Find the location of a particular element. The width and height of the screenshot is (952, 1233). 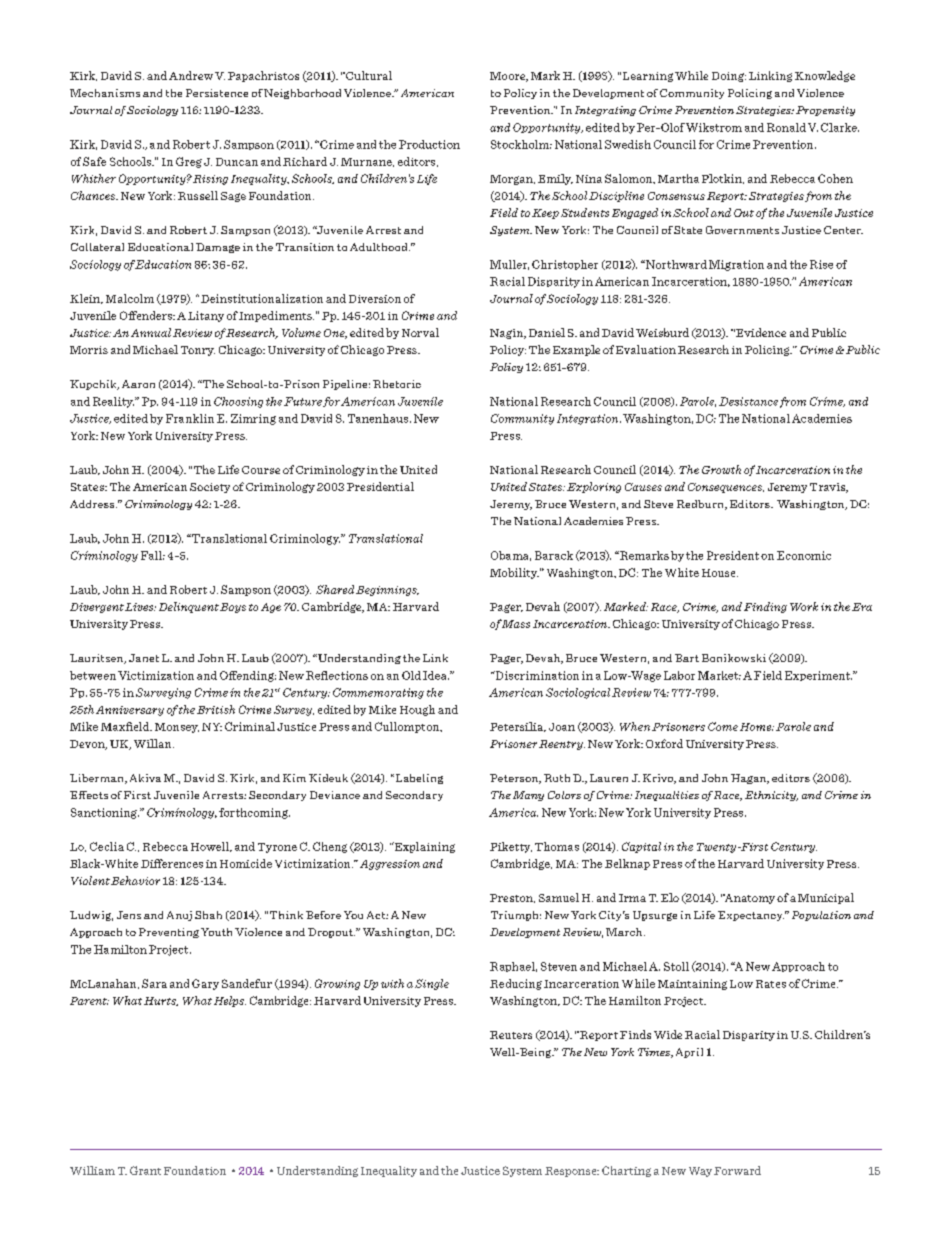

Response is located at coordinates (572, 1172).
